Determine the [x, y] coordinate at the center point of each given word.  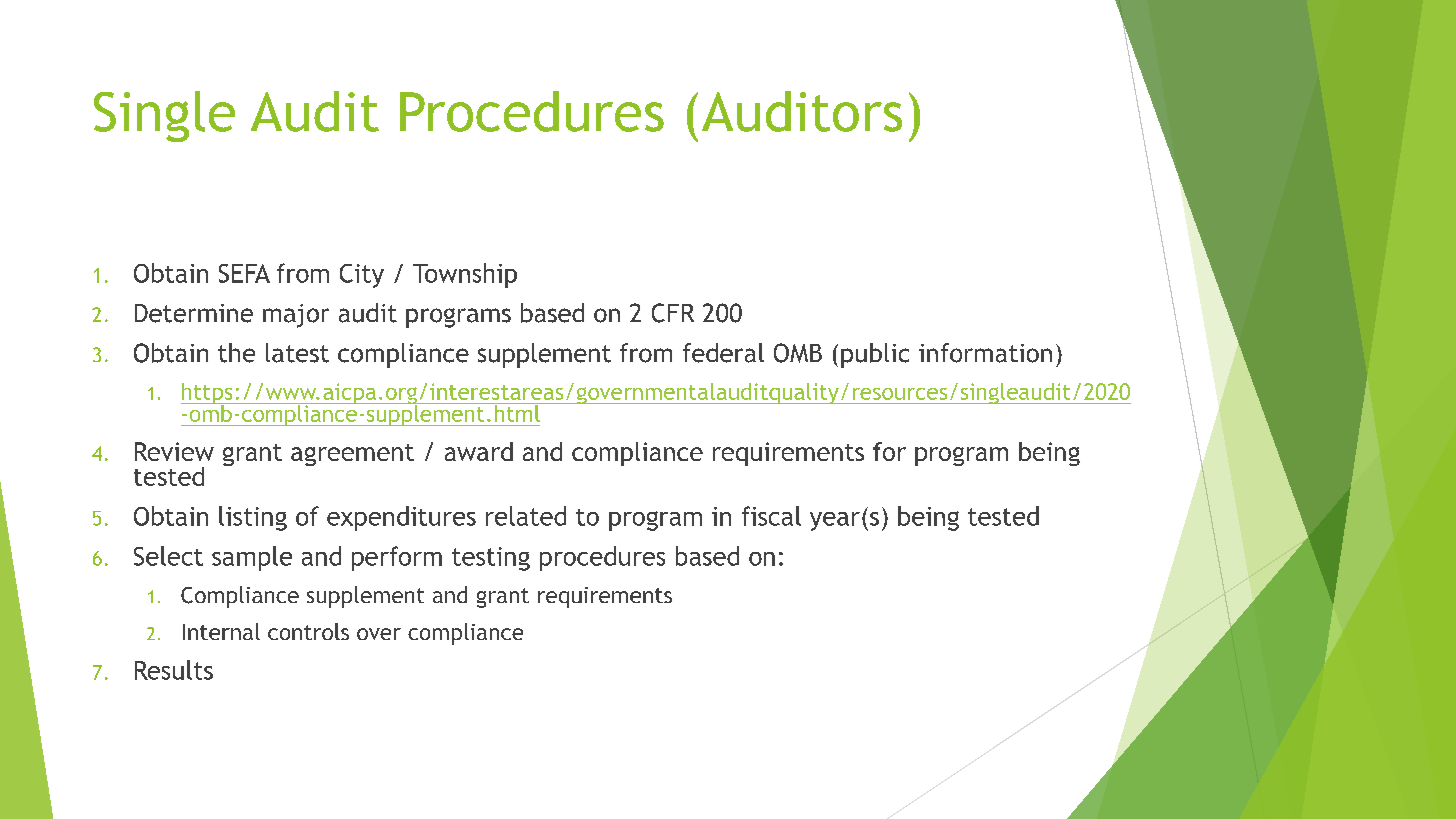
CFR [673, 313]
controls [308, 631]
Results [174, 670]
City [362, 276]
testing [491, 559]
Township [465, 275]
